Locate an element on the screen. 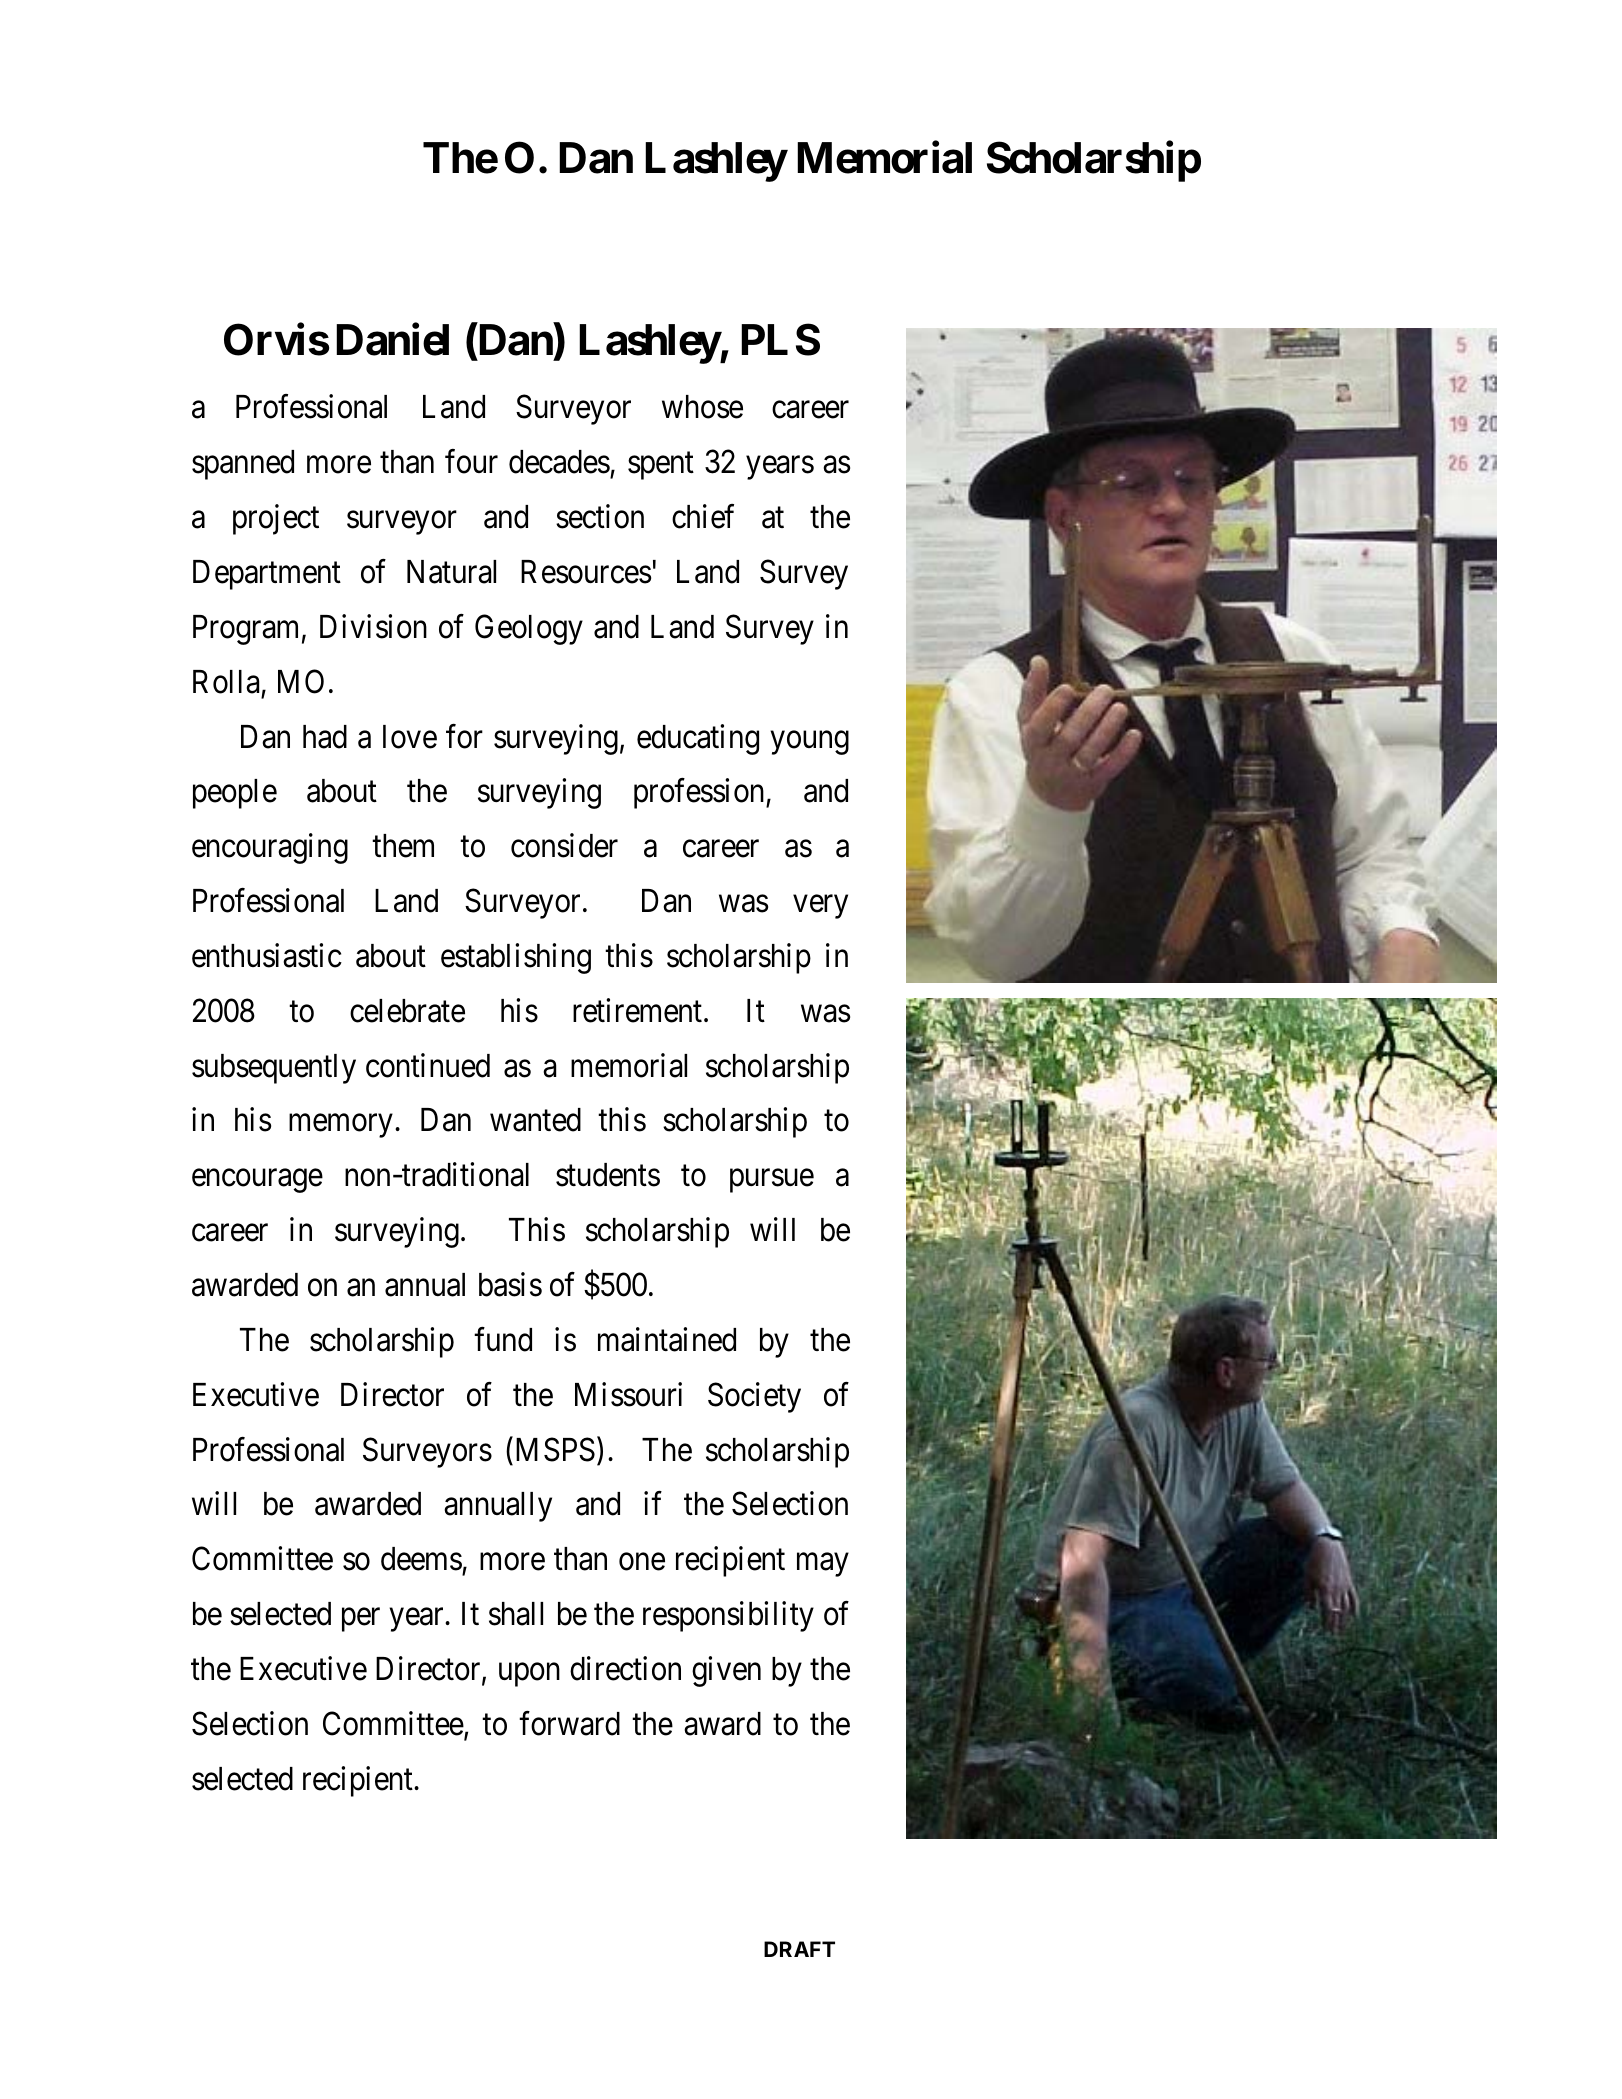  MSPS is located at coordinates (553, 1449).
